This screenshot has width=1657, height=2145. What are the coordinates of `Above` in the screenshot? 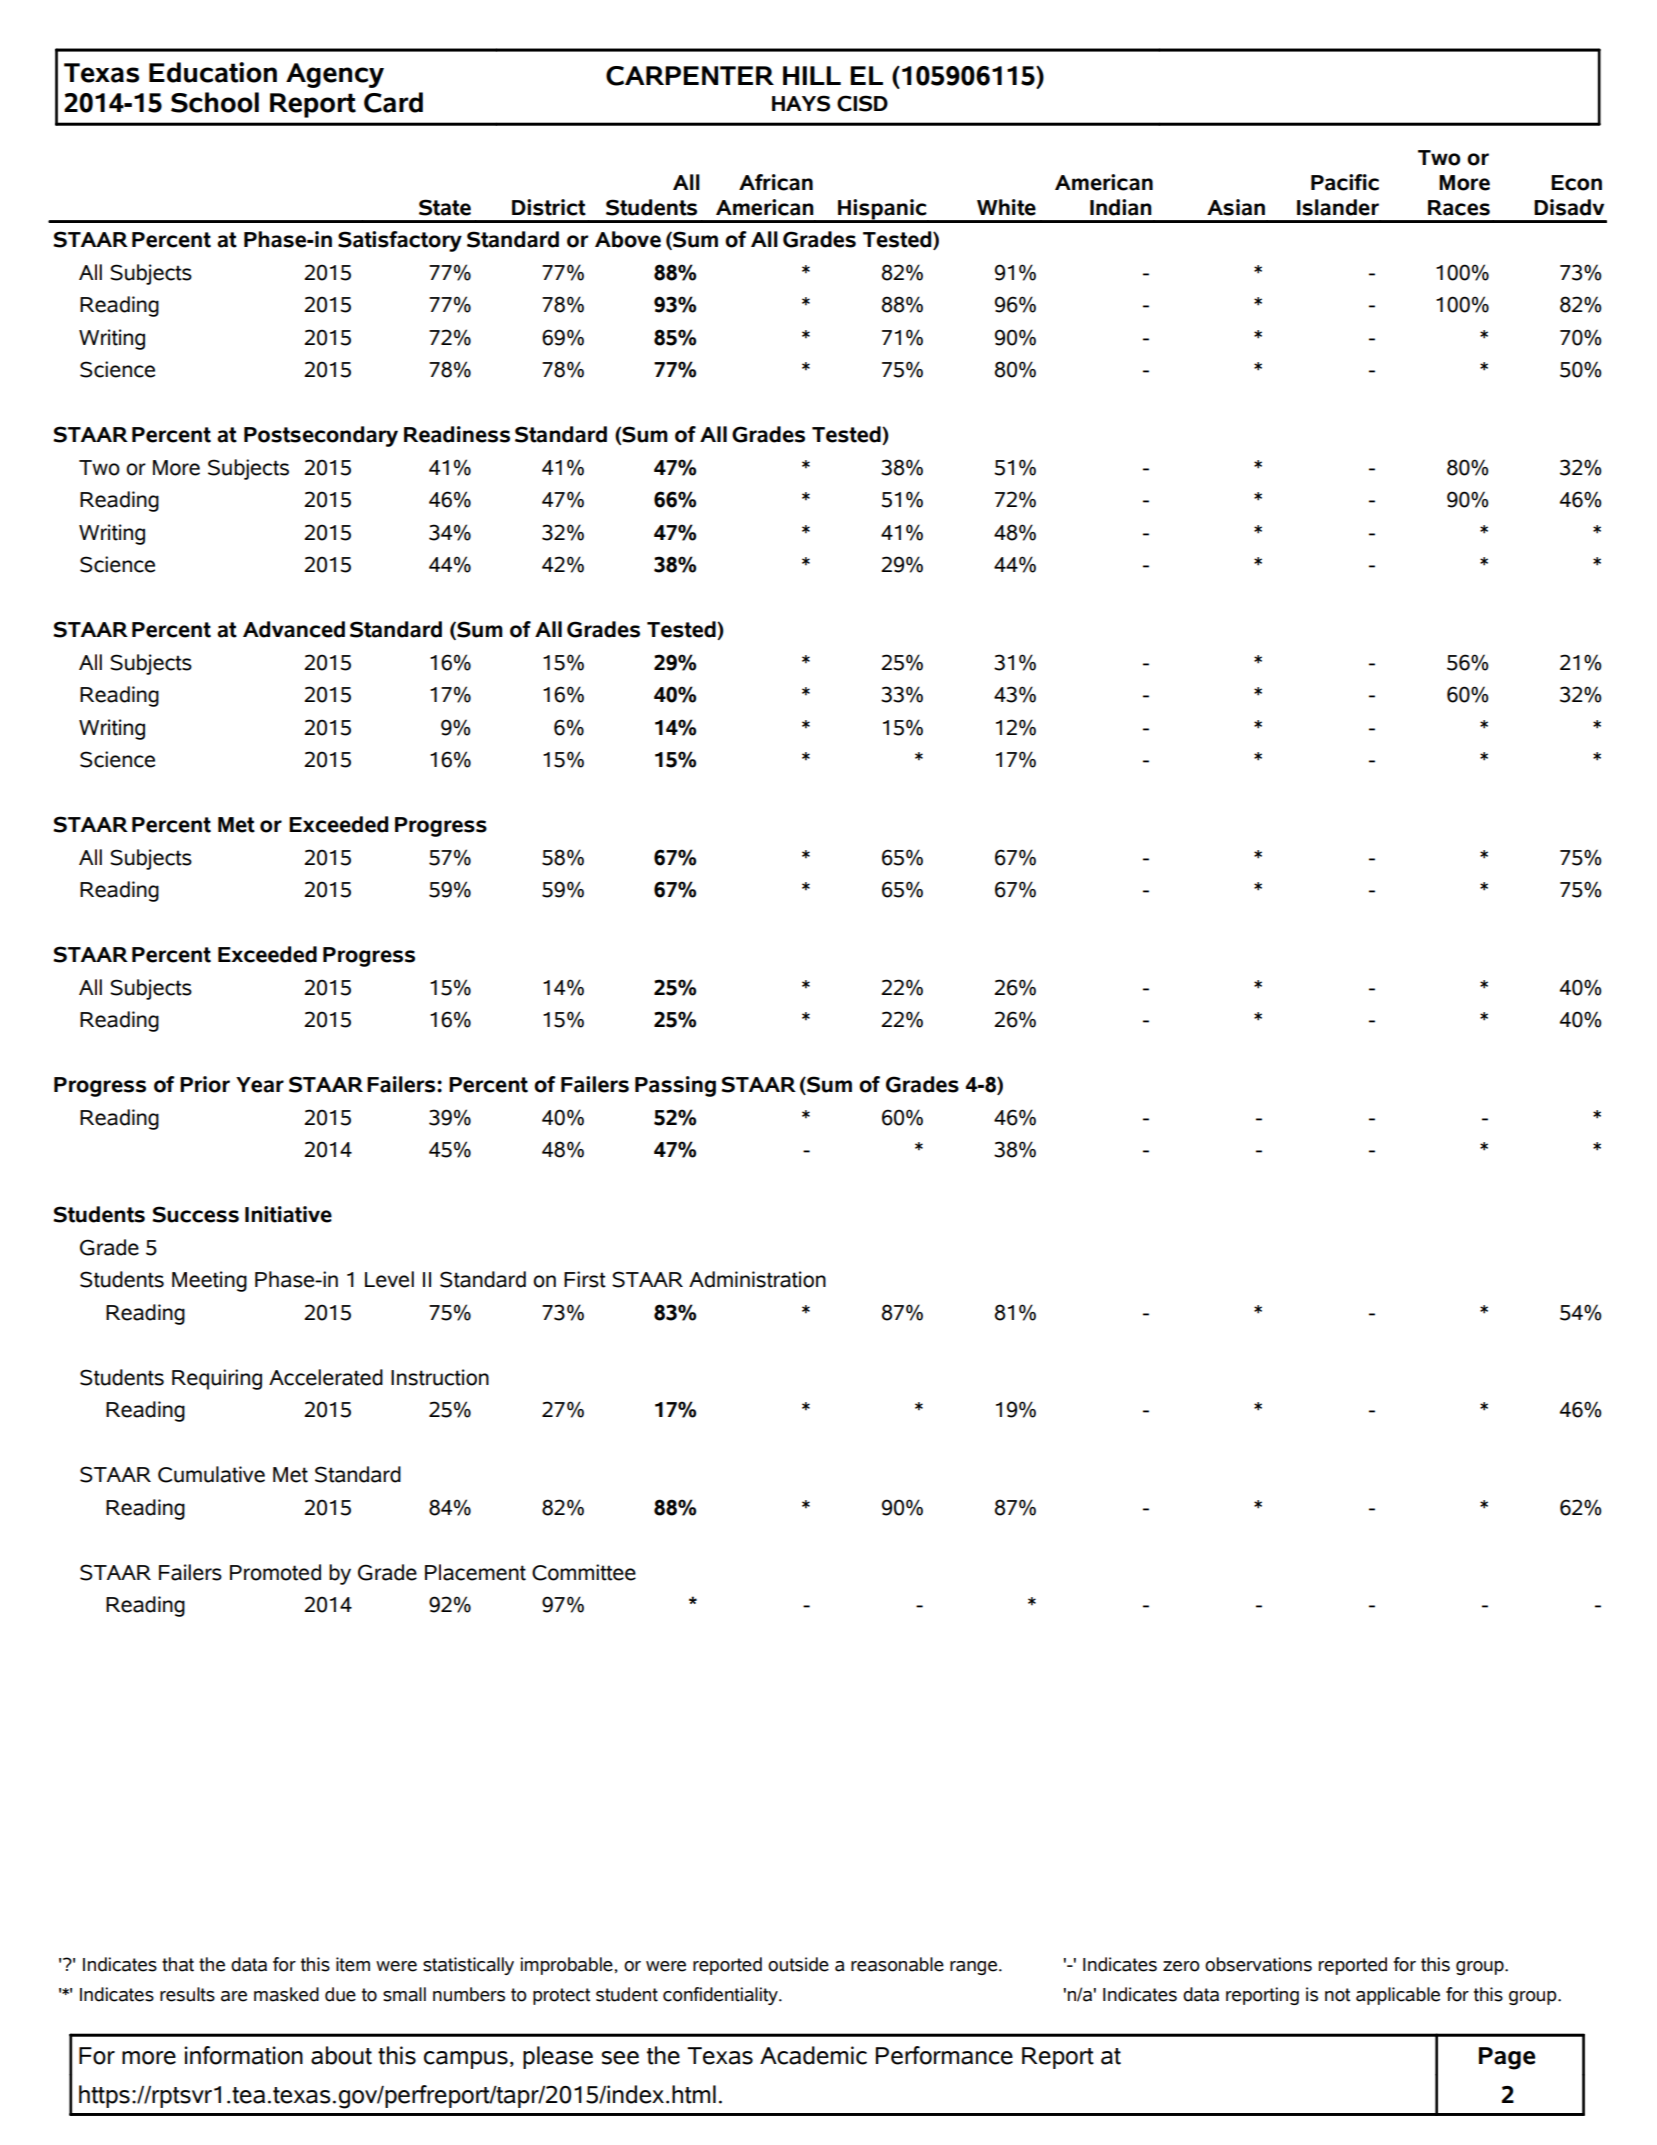 It's located at (628, 239).
